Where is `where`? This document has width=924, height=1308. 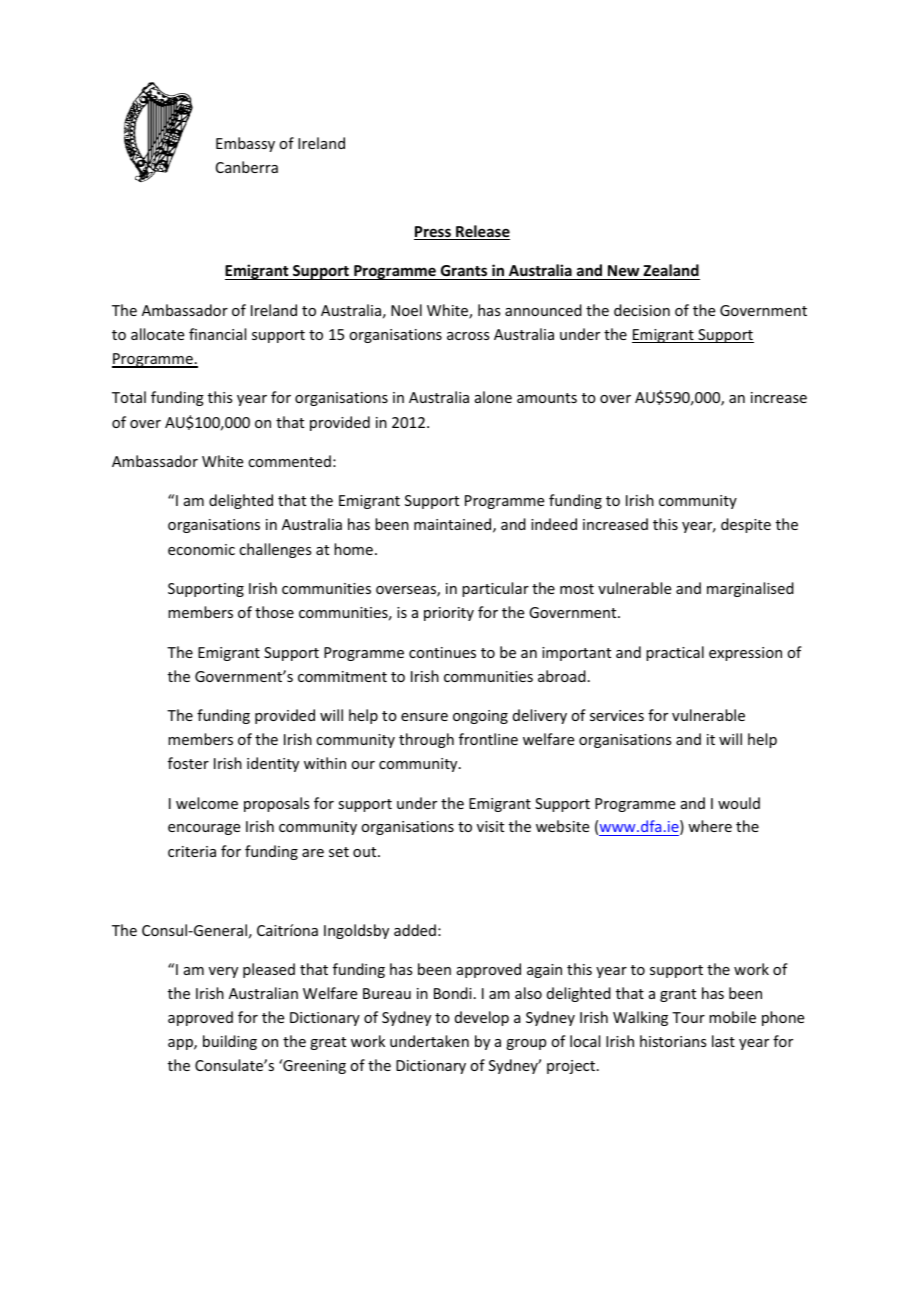 where is located at coordinates (710, 826).
